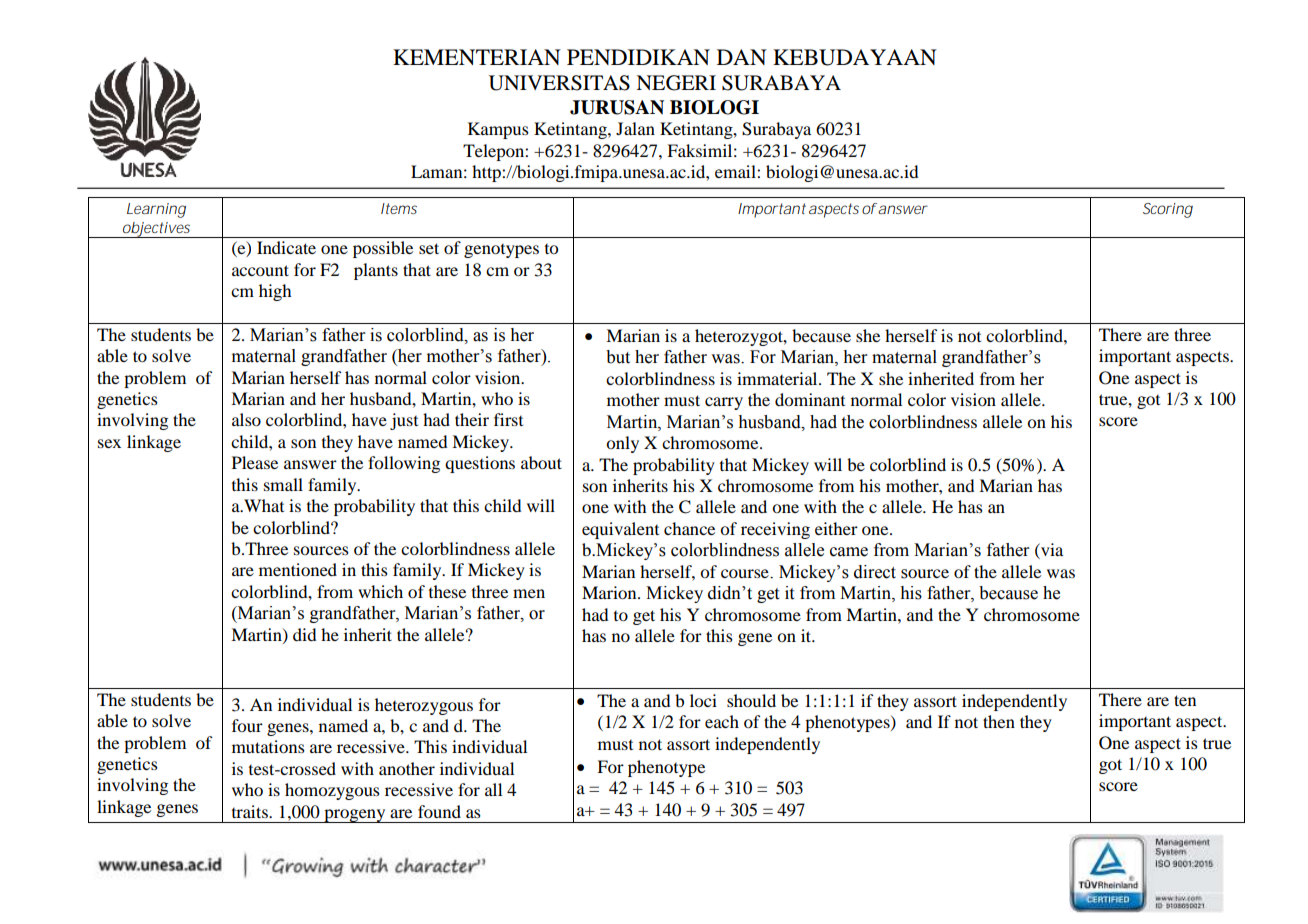  What do you see at coordinates (620, 530) in the screenshot?
I see `equivalent` at bounding box center [620, 530].
